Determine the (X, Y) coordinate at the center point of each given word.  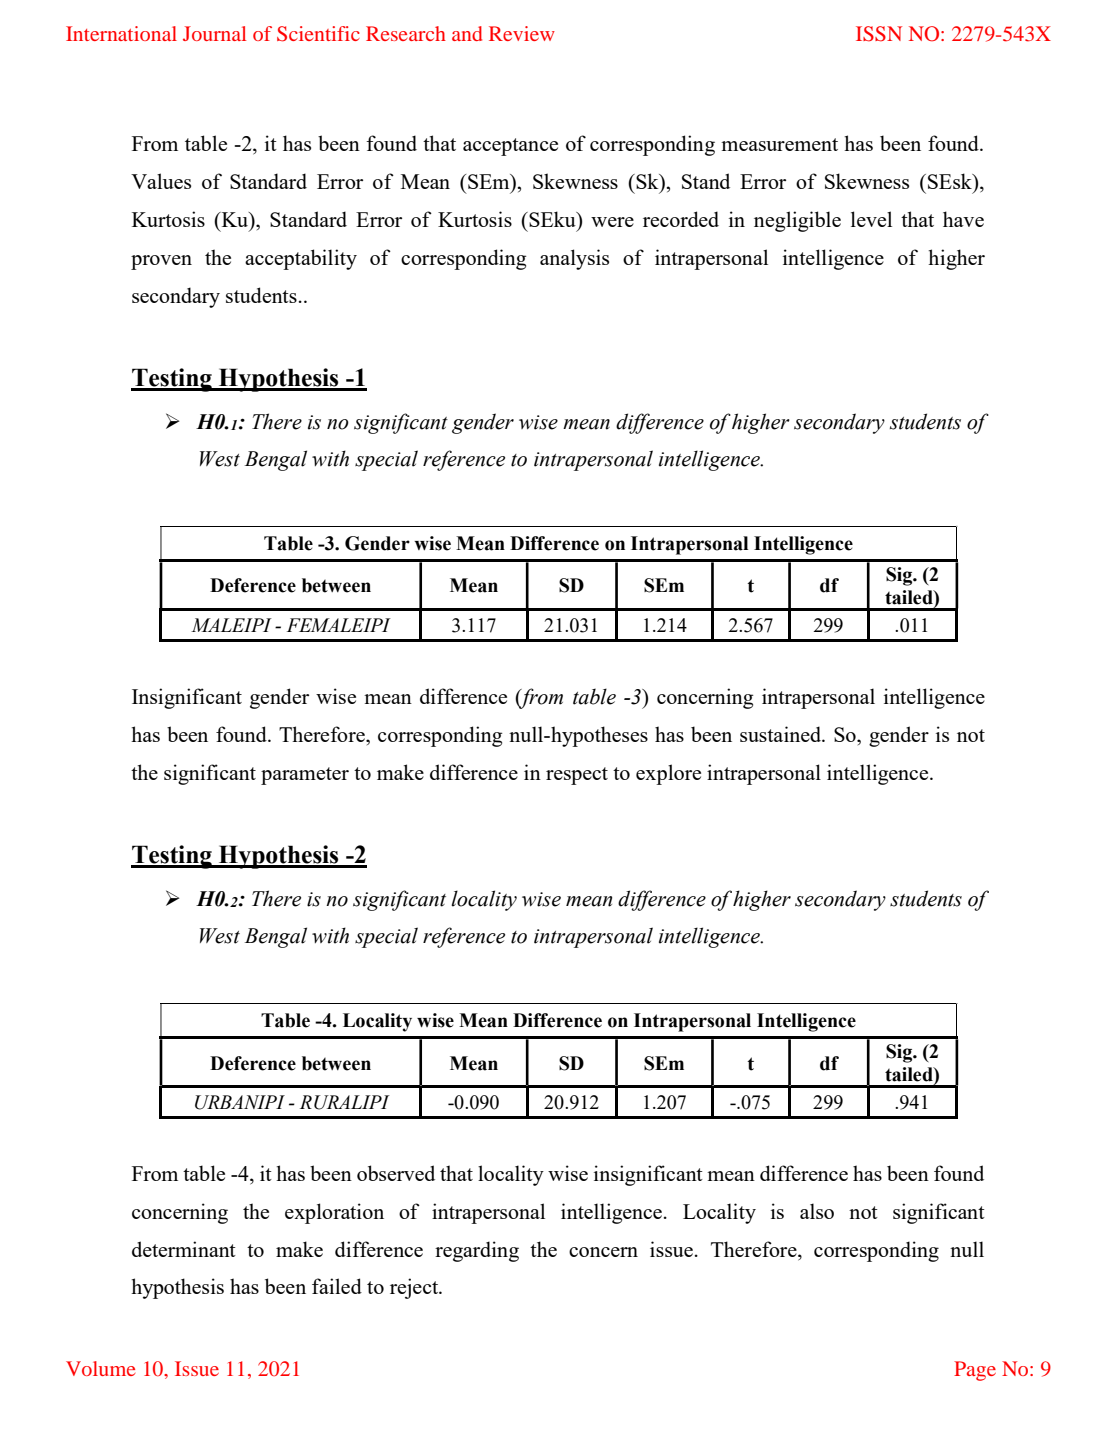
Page (975, 1371)
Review (522, 33)
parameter (305, 776)
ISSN (879, 34)
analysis (574, 259)
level (871, 219)
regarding (477, 1251)
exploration (334, 1213)
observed (396, 1173)
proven (161, 262)
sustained (782, 734)
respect (577, 776)
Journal (214, 33)
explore (668, 774)
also (817, 1211)
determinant (184, 1249)
